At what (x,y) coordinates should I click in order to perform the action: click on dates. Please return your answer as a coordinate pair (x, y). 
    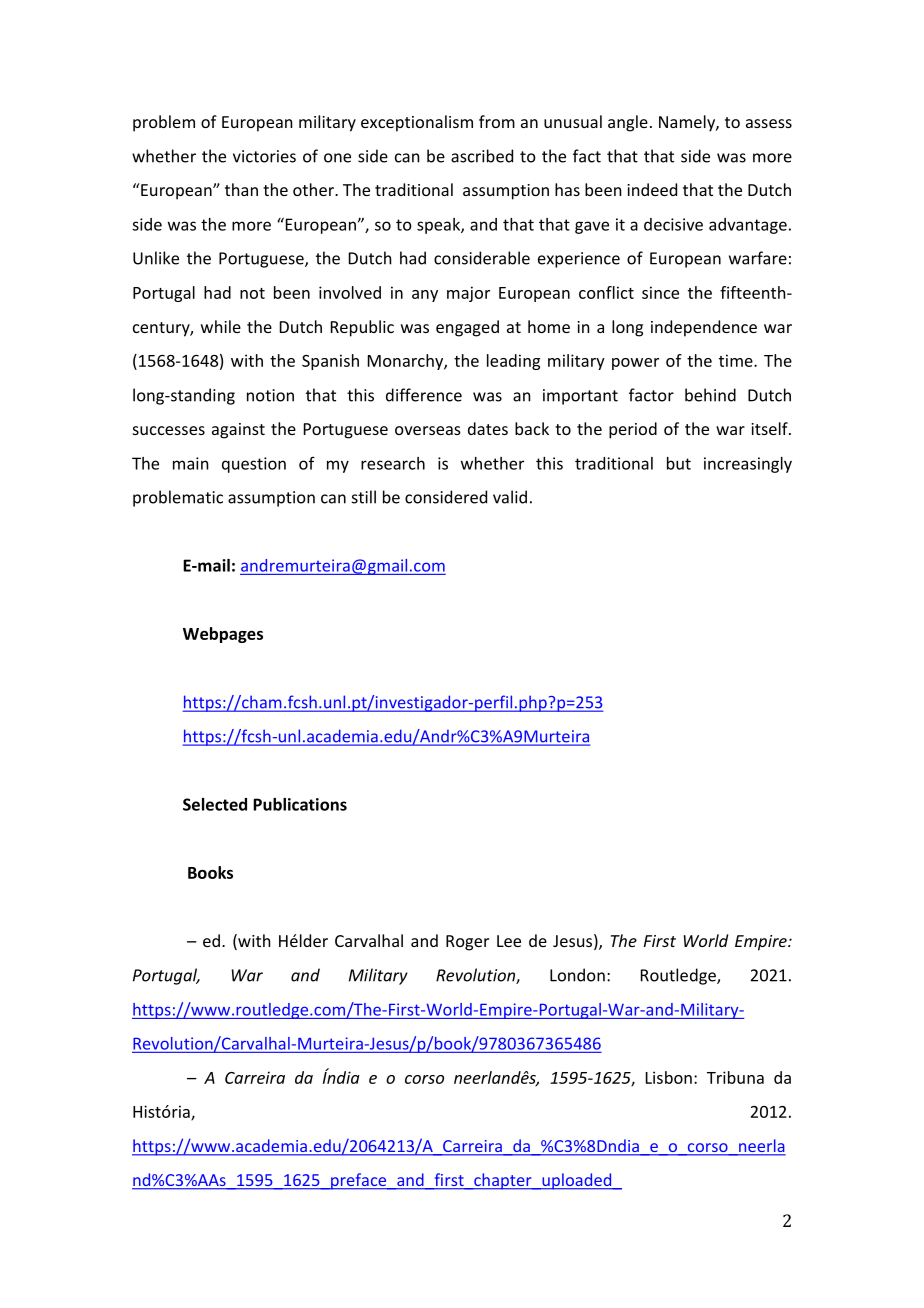
    Looking at the image, I should click on (488, 428).
